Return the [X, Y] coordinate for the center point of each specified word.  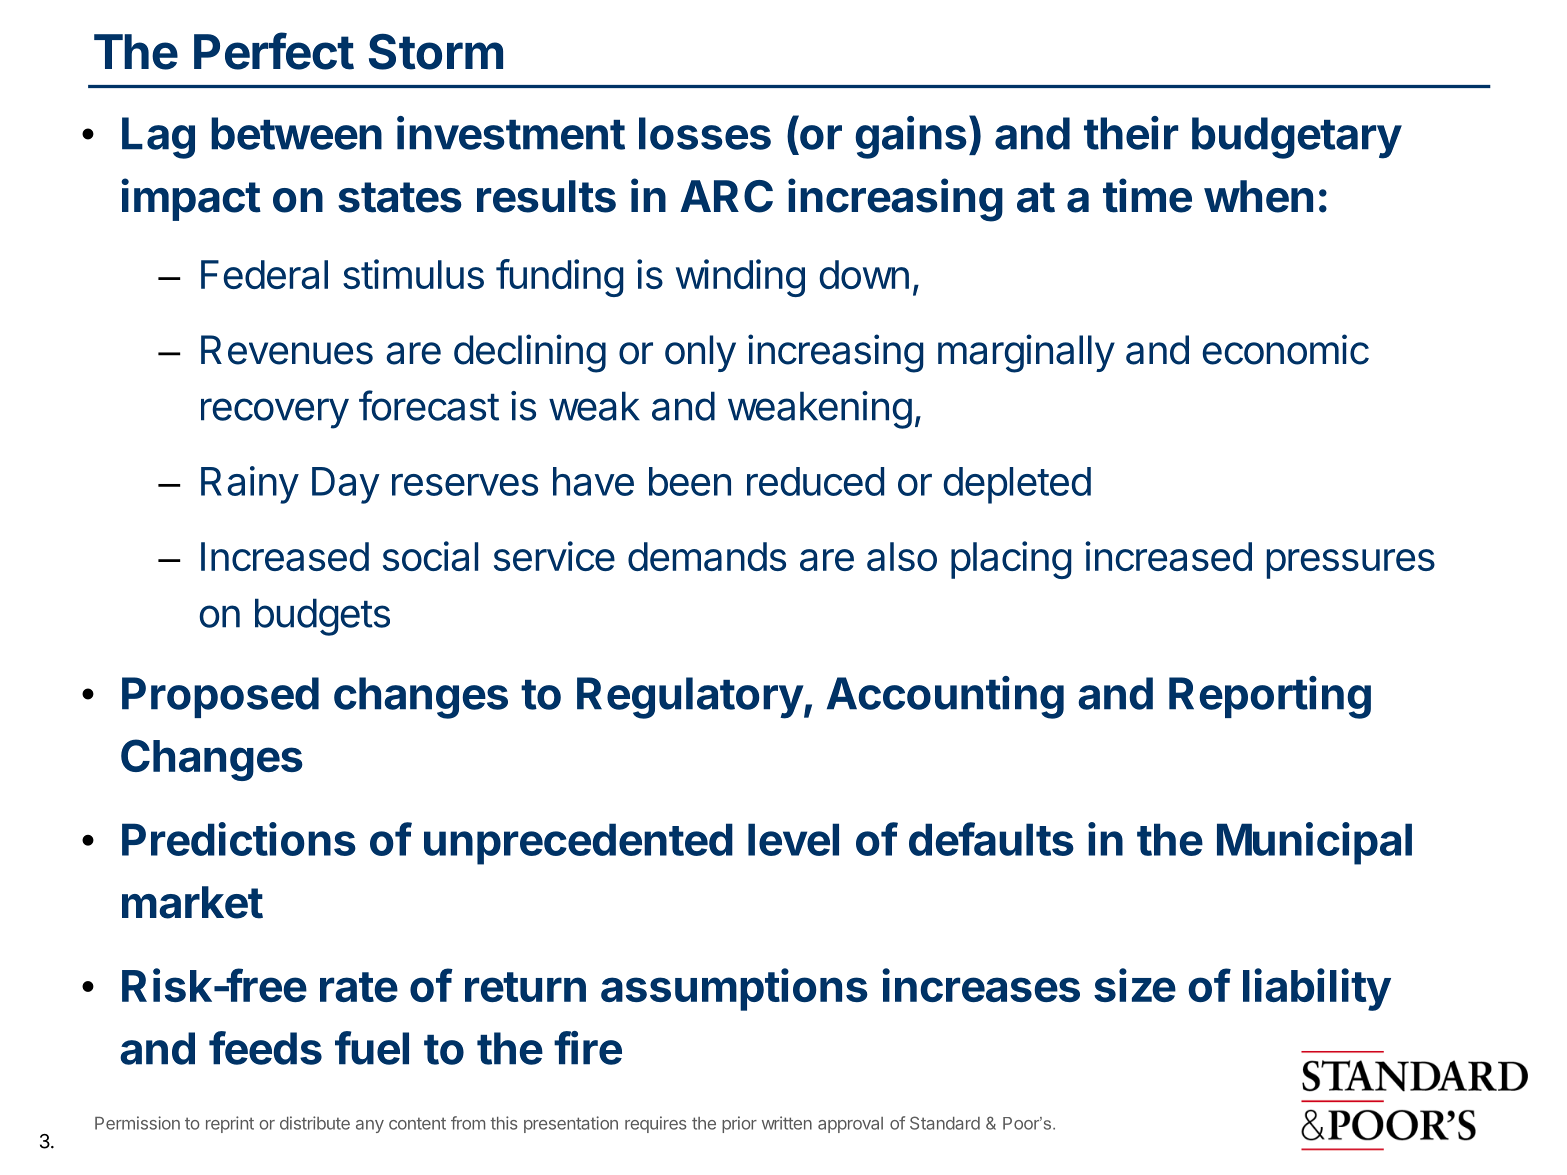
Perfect [274, 51]
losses [705, 133]
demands [707, 556]
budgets [322, 617]
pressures [1351, 564]
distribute [315, 1123]
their [1131, 133]
